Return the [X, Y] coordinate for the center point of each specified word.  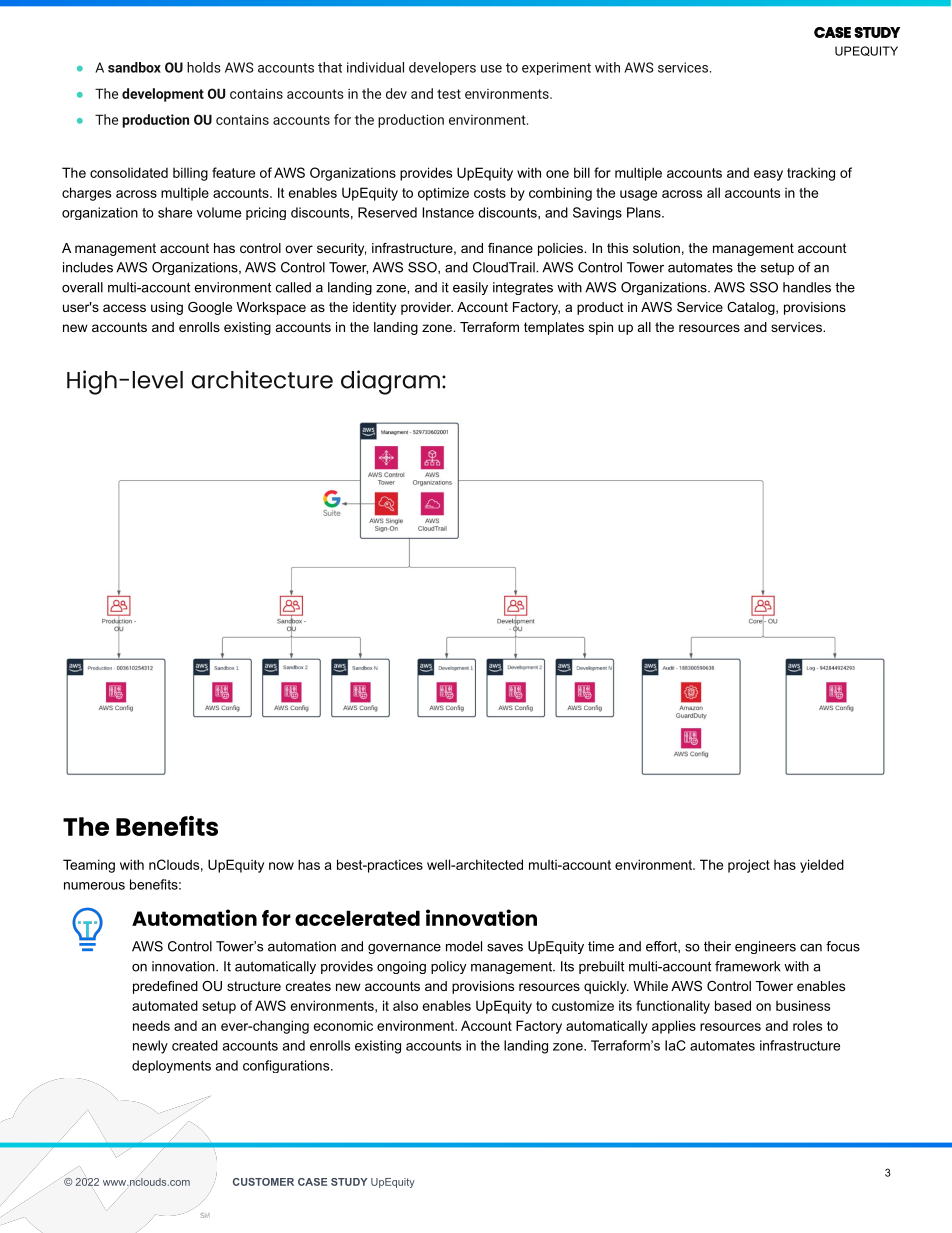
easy [768, 175]
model [464, 946]
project [749, 866]
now [281, 866]
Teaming [89, 866]
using [167, 308]
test [449, 94]
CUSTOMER [263, 1182]
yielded [822, 866]
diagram [390, 382]
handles [807, 287]
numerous [94, 886]
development [163, 95]
